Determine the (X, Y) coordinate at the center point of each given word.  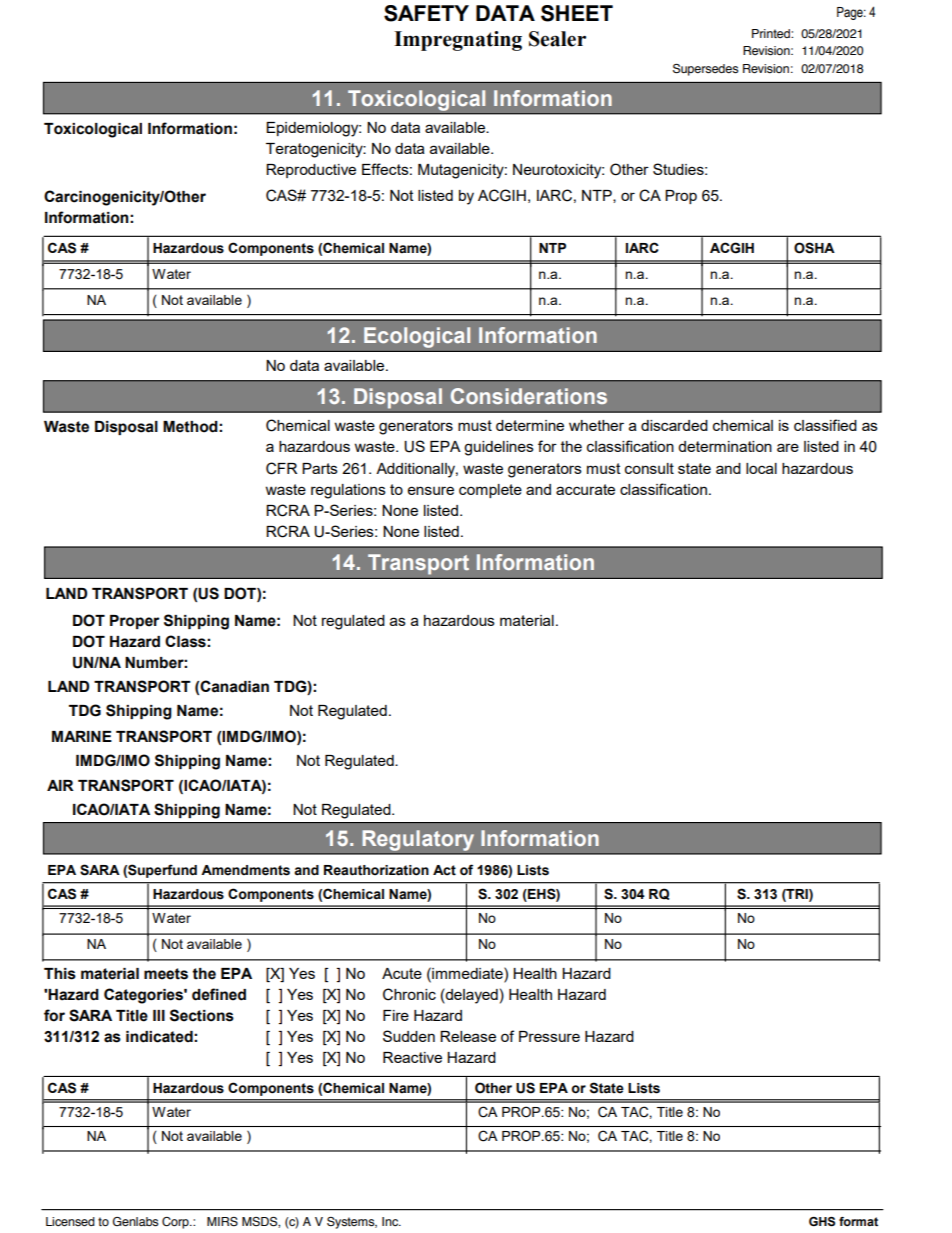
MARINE (82, 736)
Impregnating (458, 41)
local (761, 468)
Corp (176, 1223)
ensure (431, 490)
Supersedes (705, 70)
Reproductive (311, 171)
